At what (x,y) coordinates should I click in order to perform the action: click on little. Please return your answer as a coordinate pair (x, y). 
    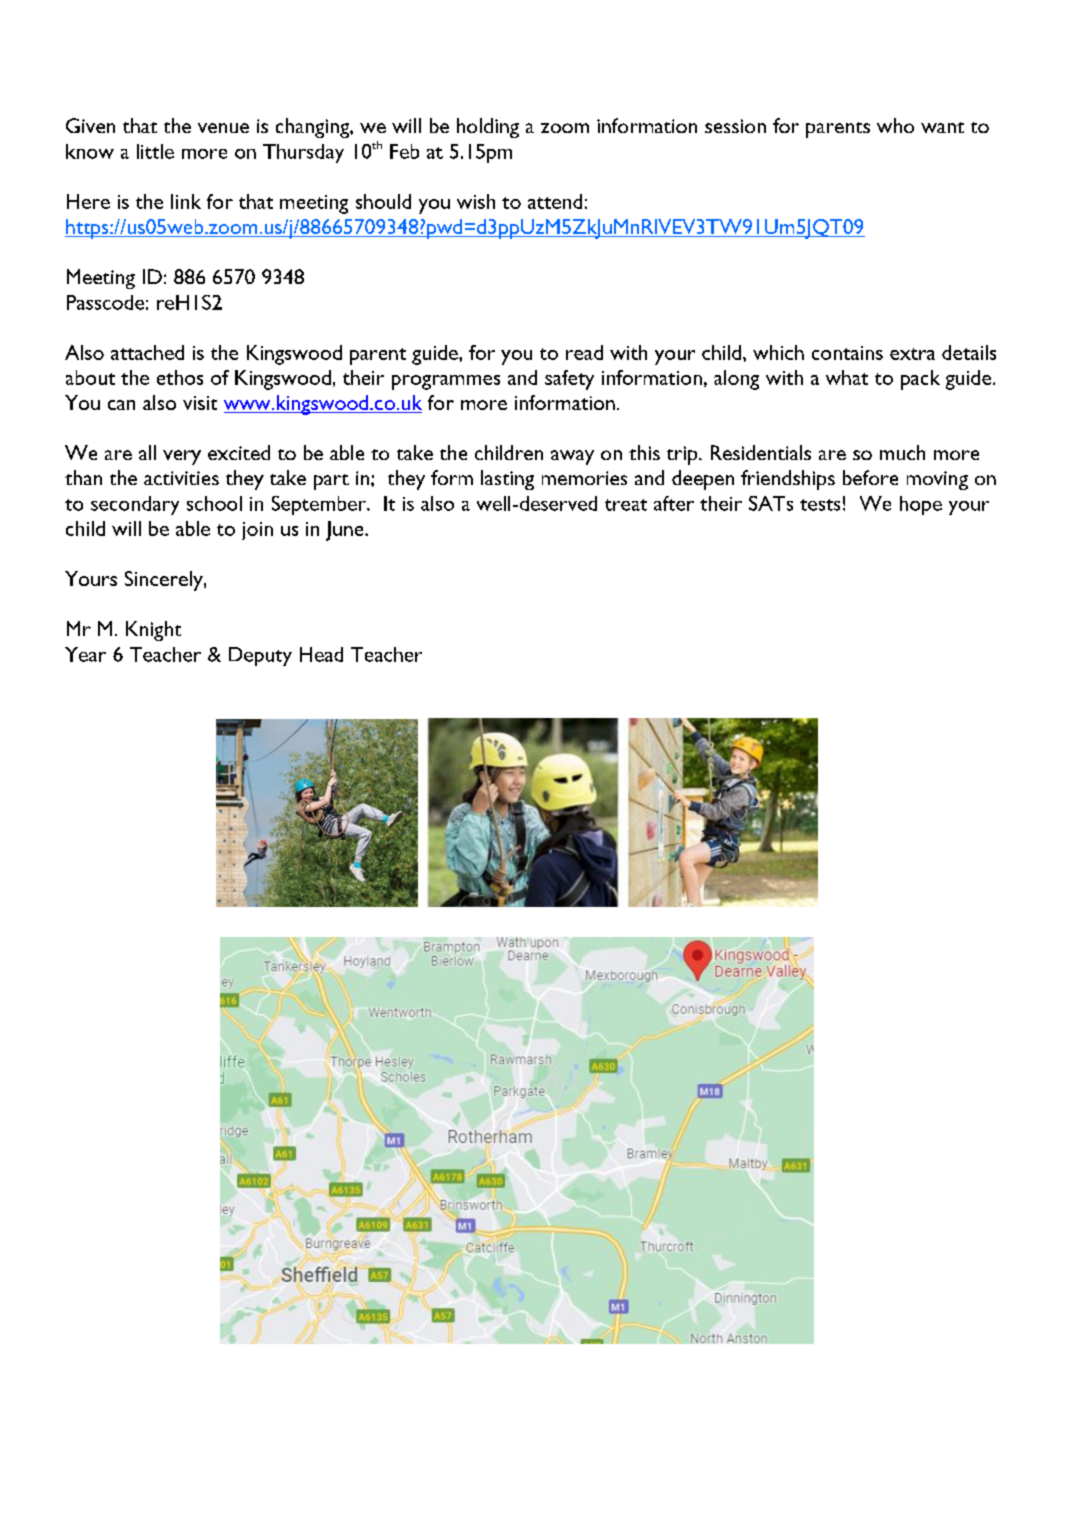
    Looking at the image, I should click on (155, 151).
